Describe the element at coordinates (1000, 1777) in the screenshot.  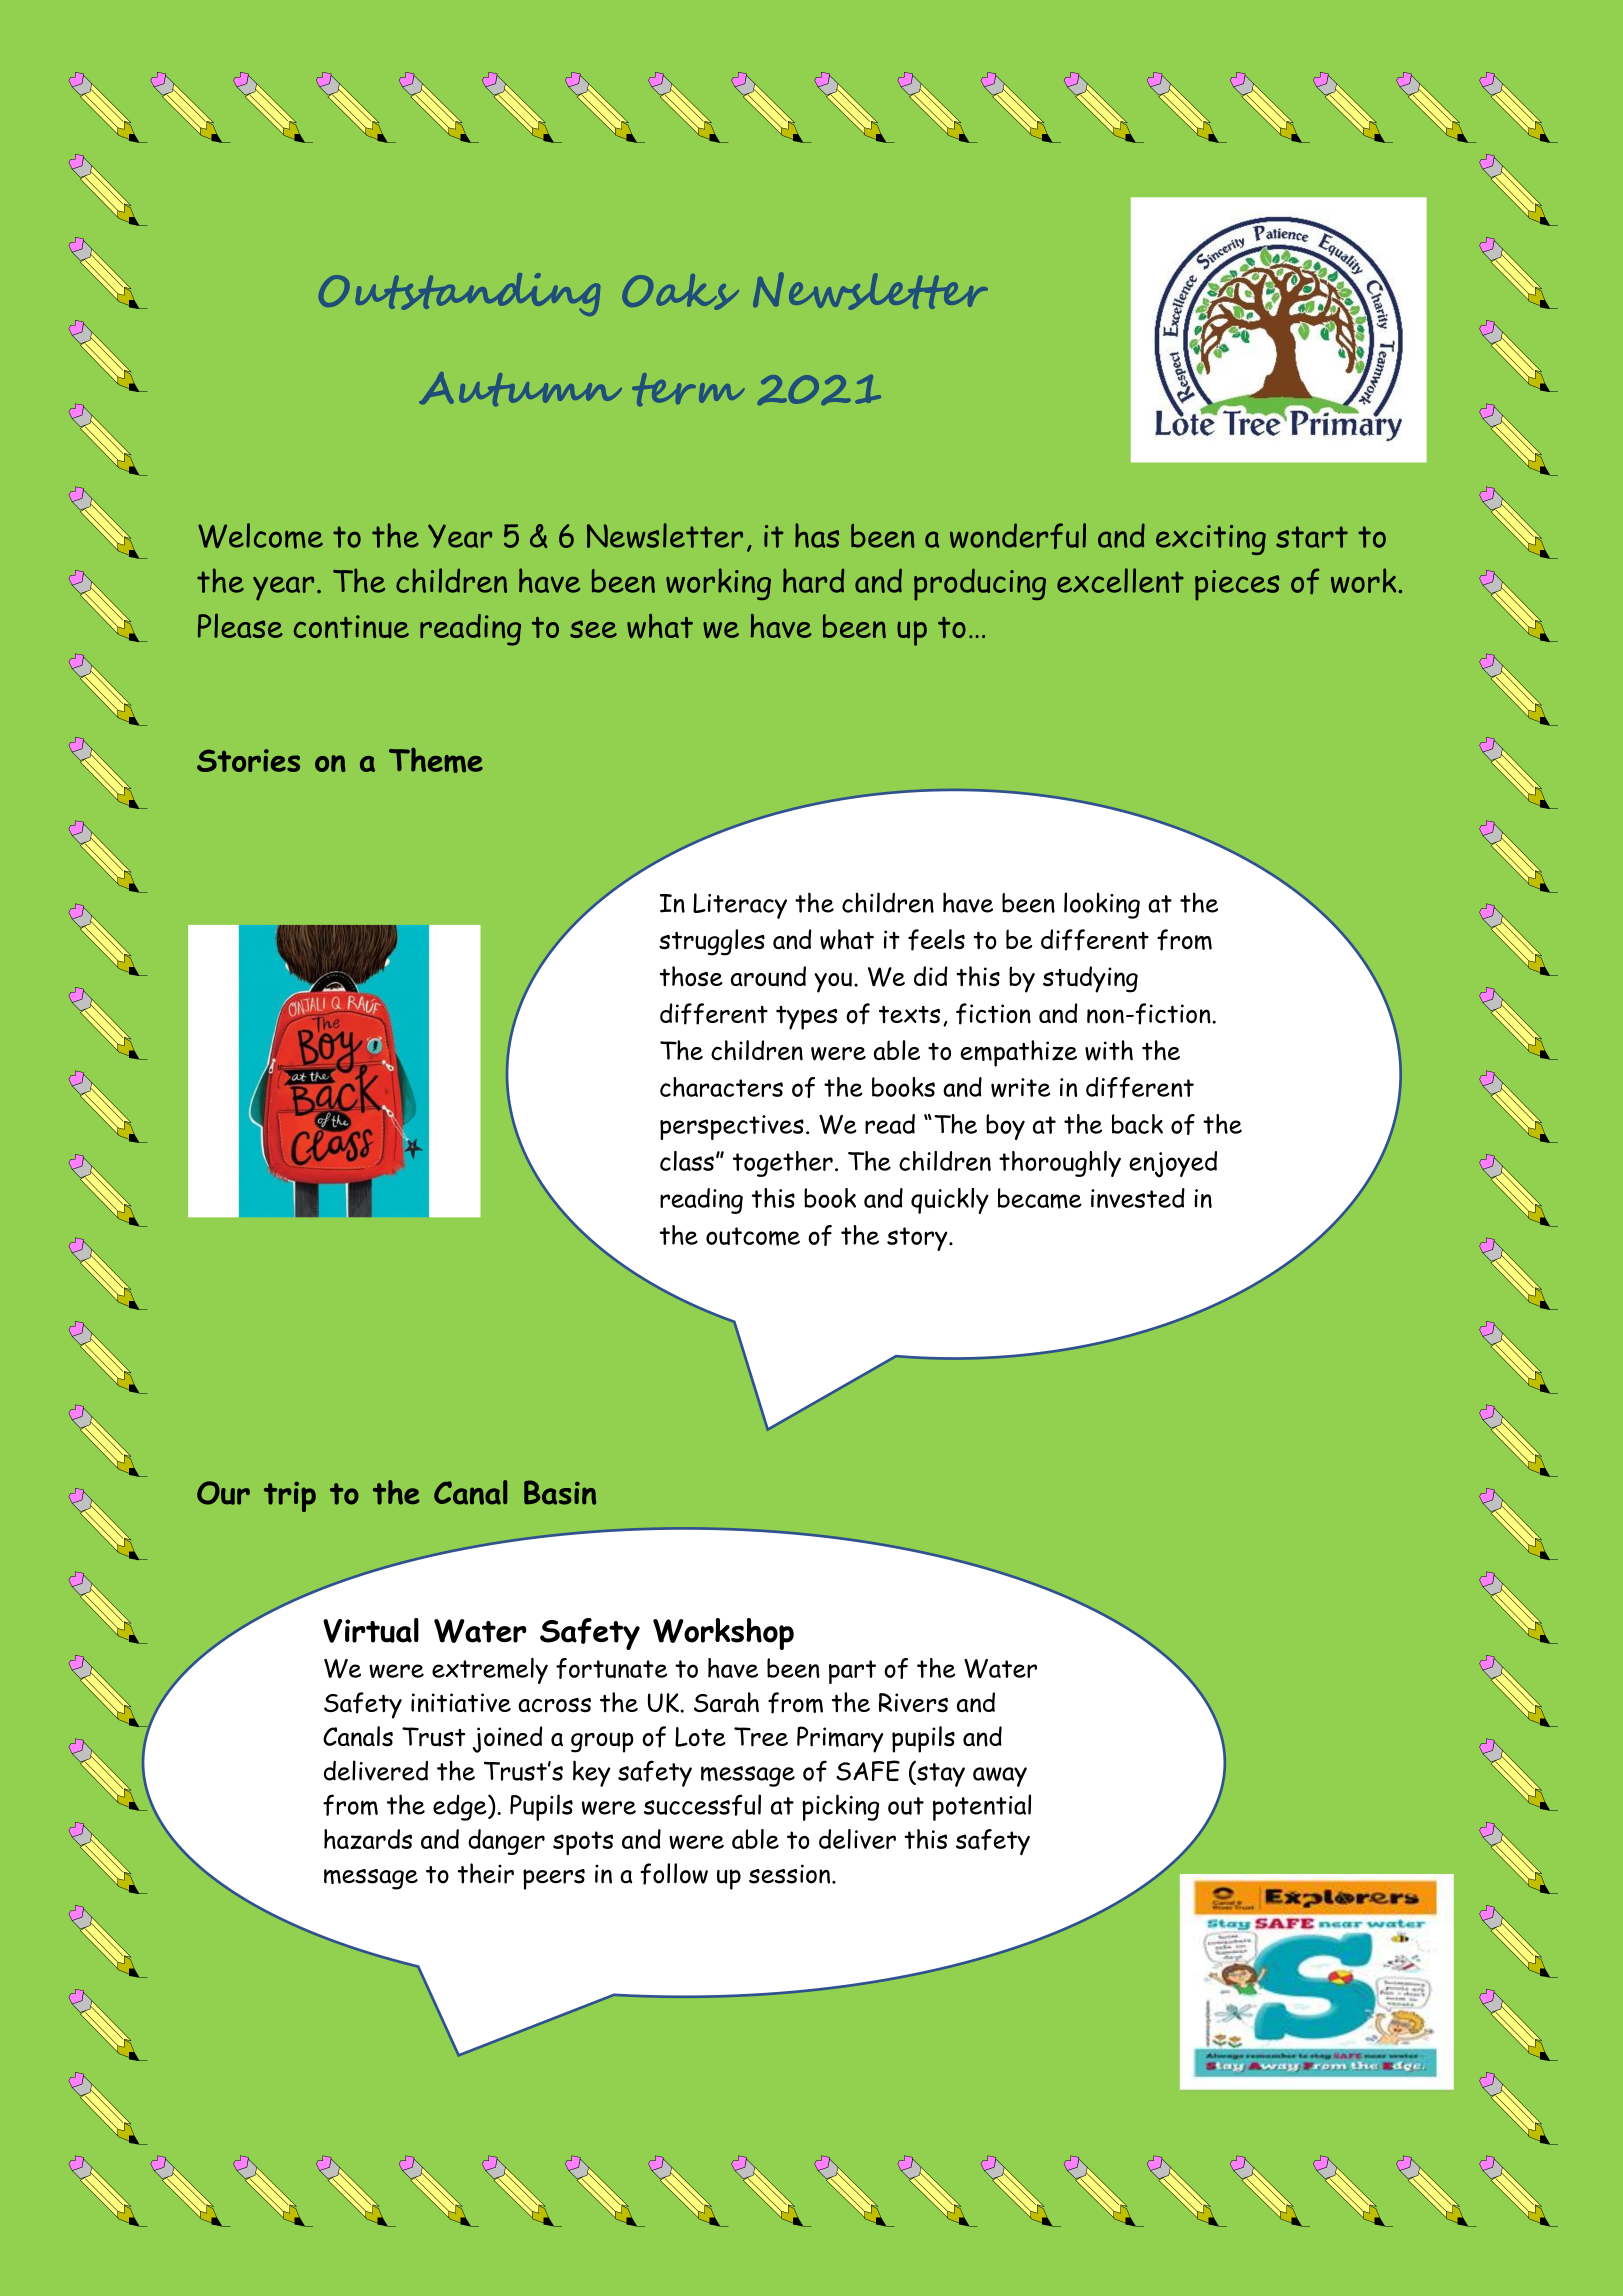
I see `away` at that location.
